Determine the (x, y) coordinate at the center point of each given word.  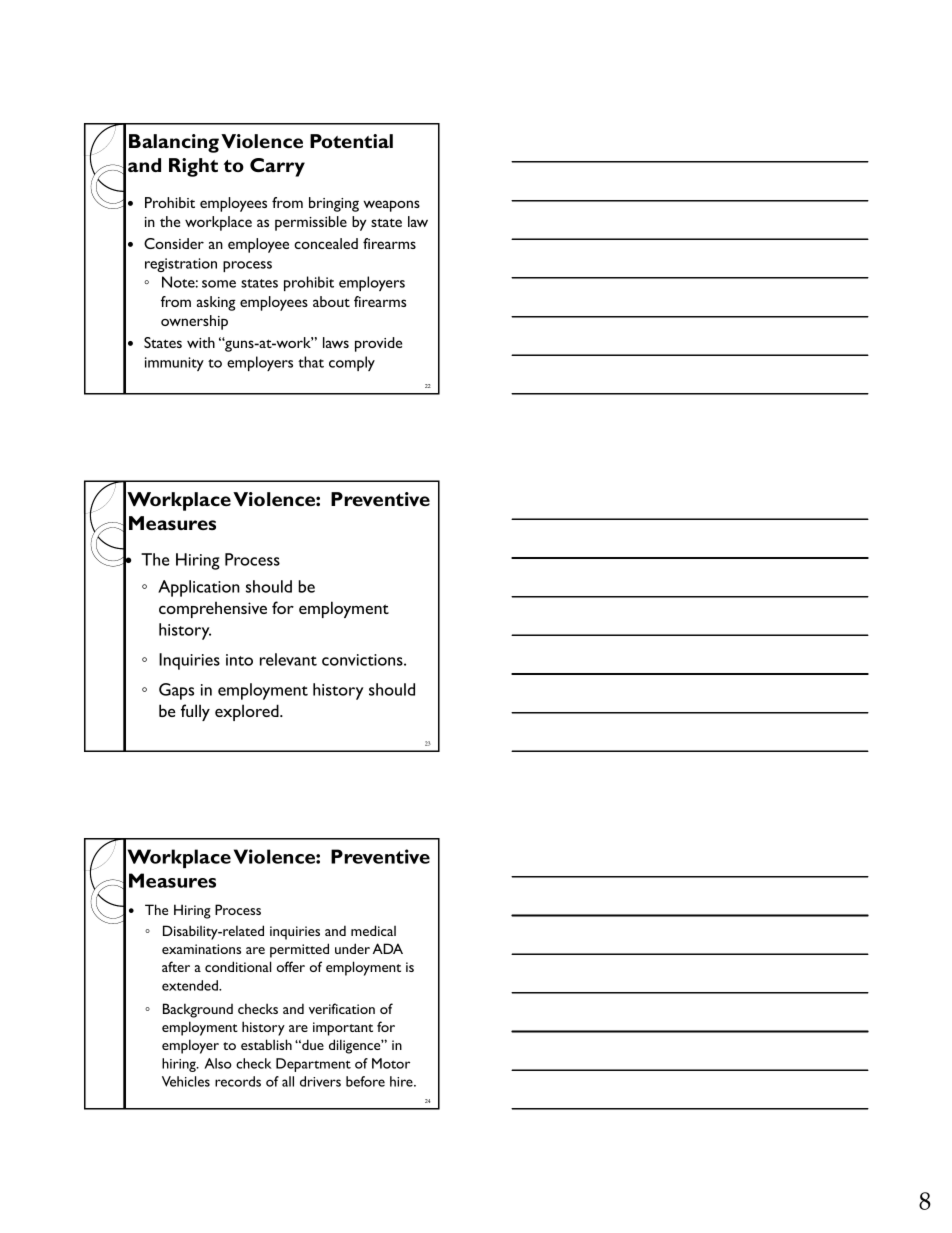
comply (352, 363)
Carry (277, 167)
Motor (391, 1063)
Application (199, 588)
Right (193, 167)
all (288, 1081)
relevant (288, 659)
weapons (391, 206)
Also (218, 1063)
